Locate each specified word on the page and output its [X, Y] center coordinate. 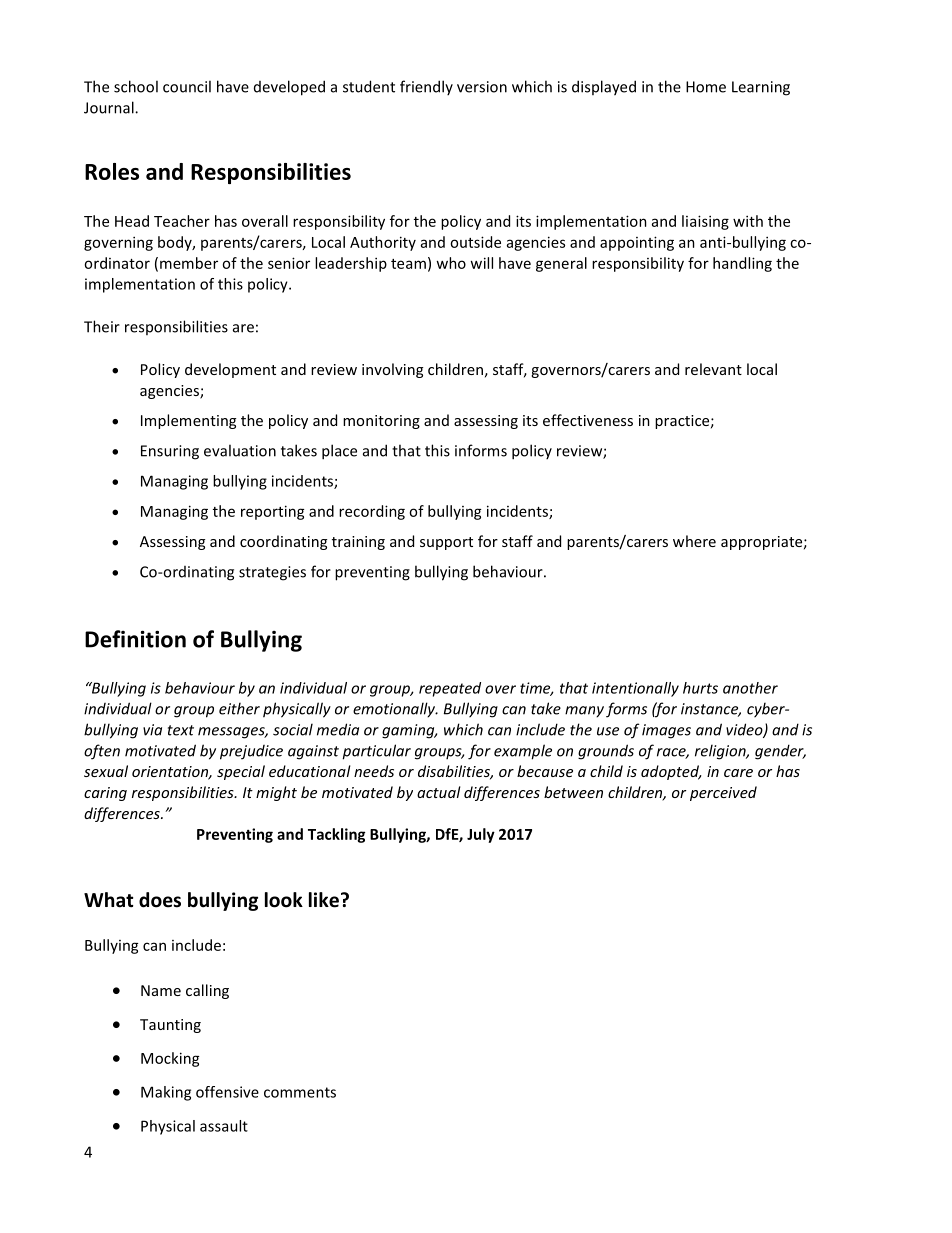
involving [392, 370]
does [160, 900]
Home [706, 87]
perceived [723, 793]
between [573, 792]
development [230, 370]
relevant [713, 369]
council [187, 86]
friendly [426, 87]
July [481, 835]
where [694, 541]
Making [166, 1093]
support [446, 543]
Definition [135, 639]
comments [300, 1092]
